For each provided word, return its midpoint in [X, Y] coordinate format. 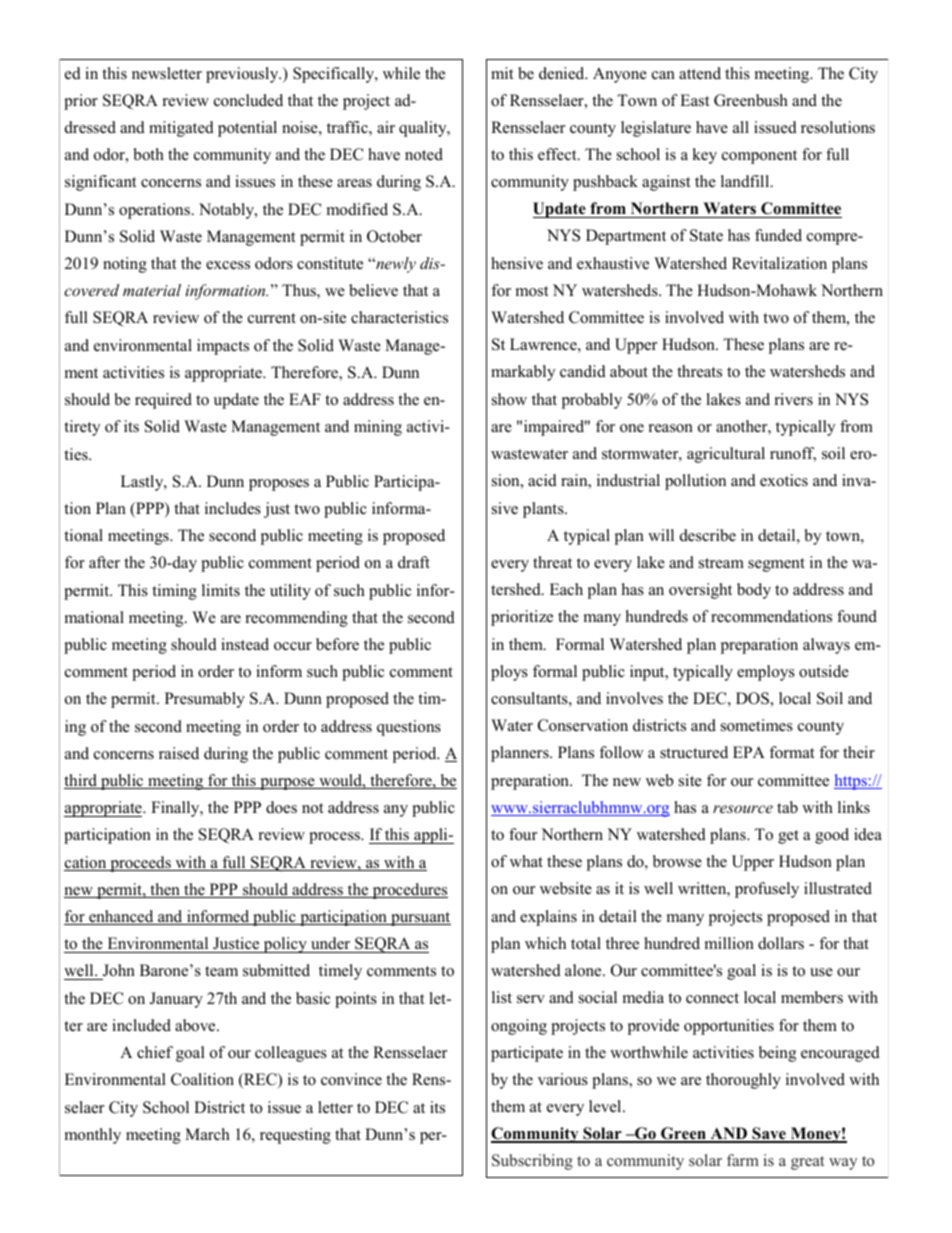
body [754, 591]
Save [769, 1134]
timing [174, 592]
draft [414, 562]
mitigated [181, 129]
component [759, 157]
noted [424, 154]
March [207, 1134]
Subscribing [532, 1162]
